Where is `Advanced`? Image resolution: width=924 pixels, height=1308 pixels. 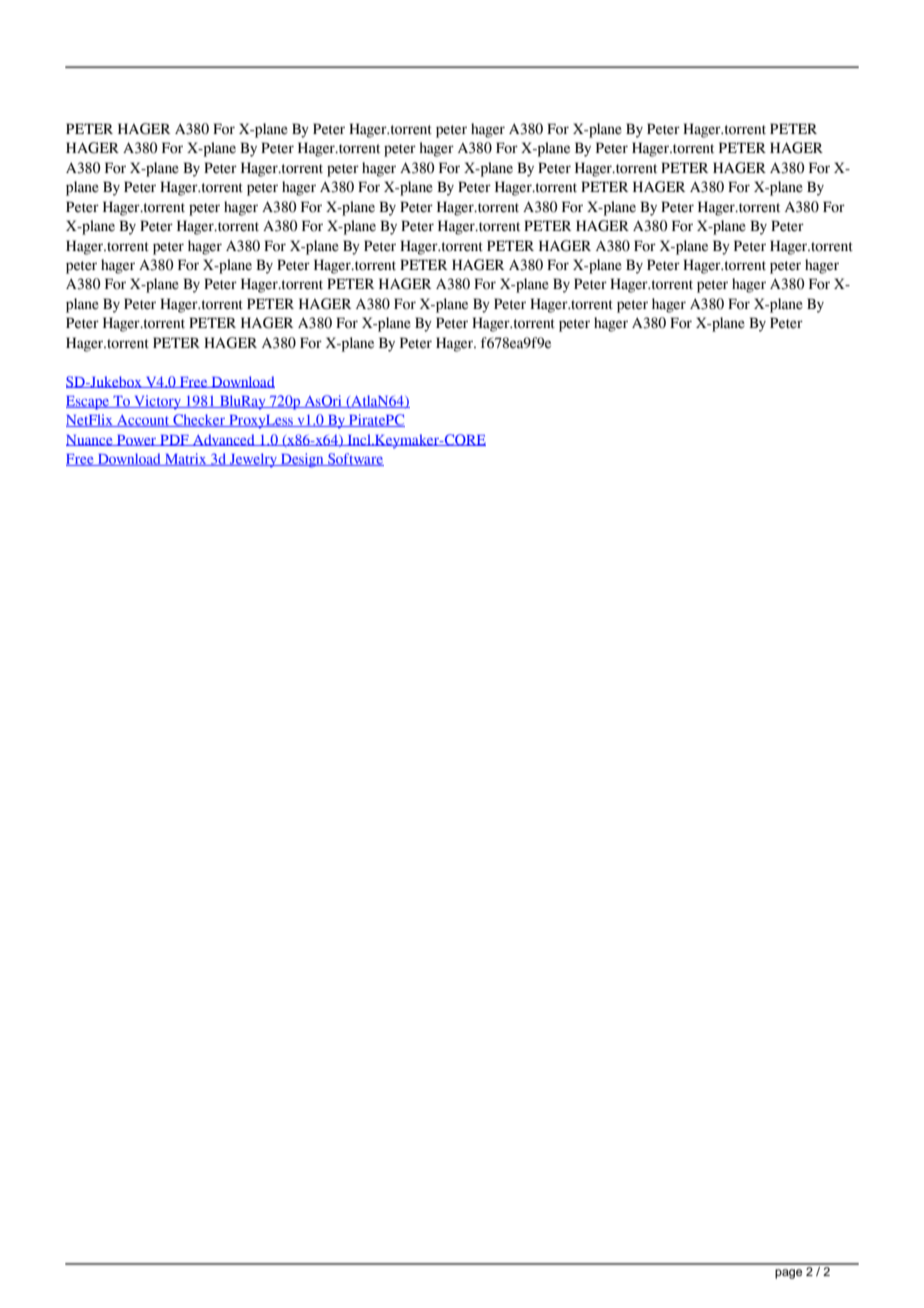 Advanced is located at coordinates (224, 440).
